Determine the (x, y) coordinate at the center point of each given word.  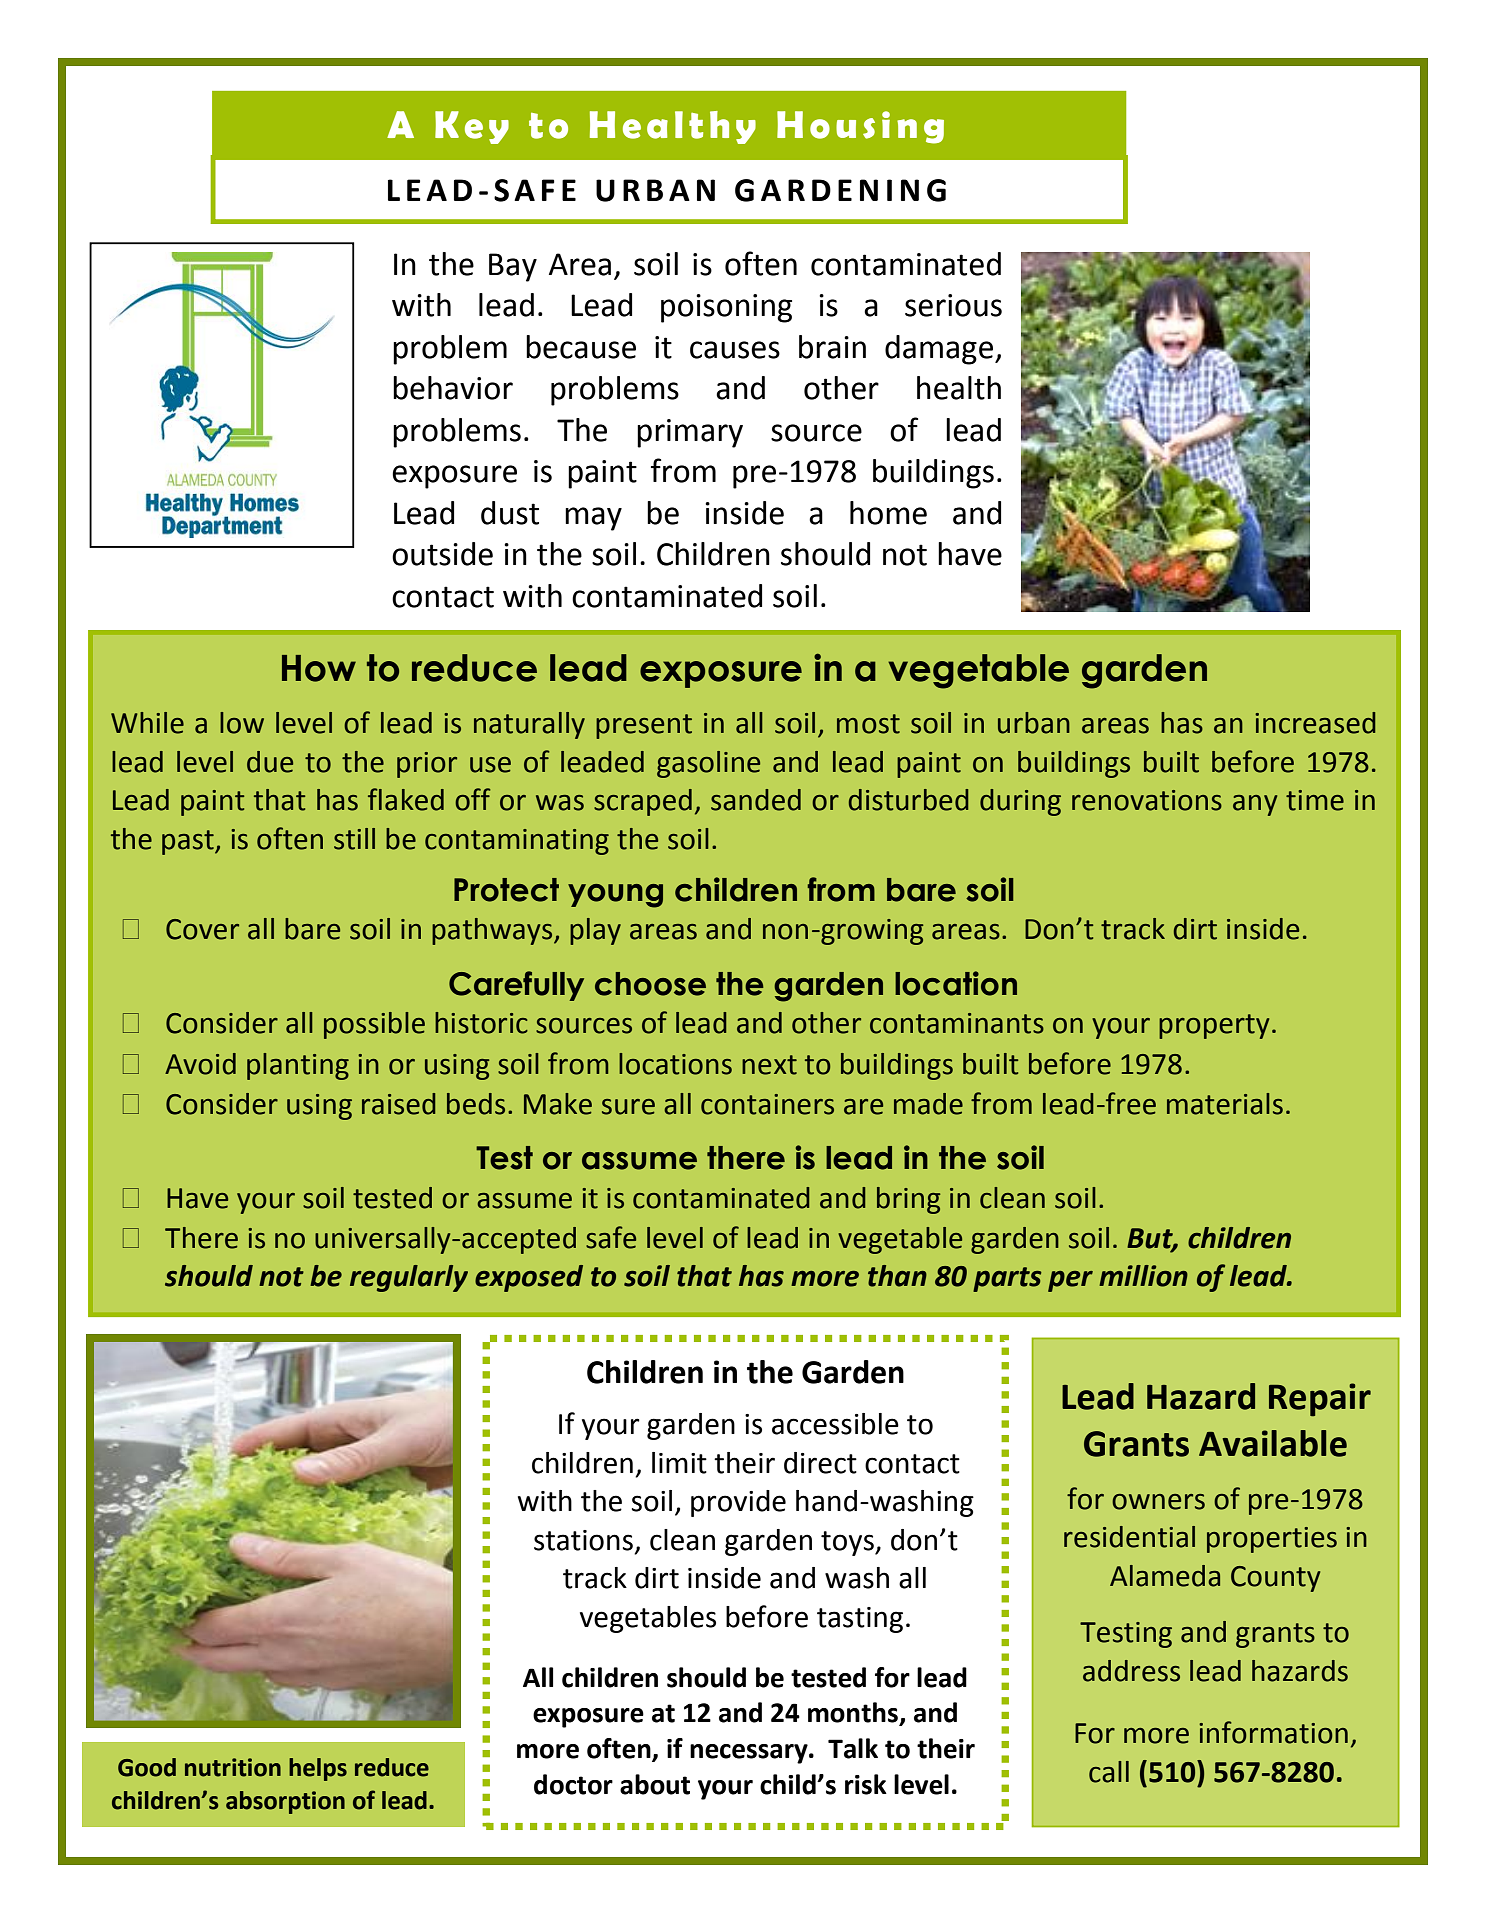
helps (318, 1769)
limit (679, 1463)
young (615, 896)
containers (767, 1104)
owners (1158, 1502)
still (354, 839)
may (593, 519)
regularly (409, 1278)
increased (1315, 723)
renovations (1147, 800)
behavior (453, 388)
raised (398, 1104)
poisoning (726, 308)
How (319, 668)
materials (1225, 1104)
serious (953, 305)
